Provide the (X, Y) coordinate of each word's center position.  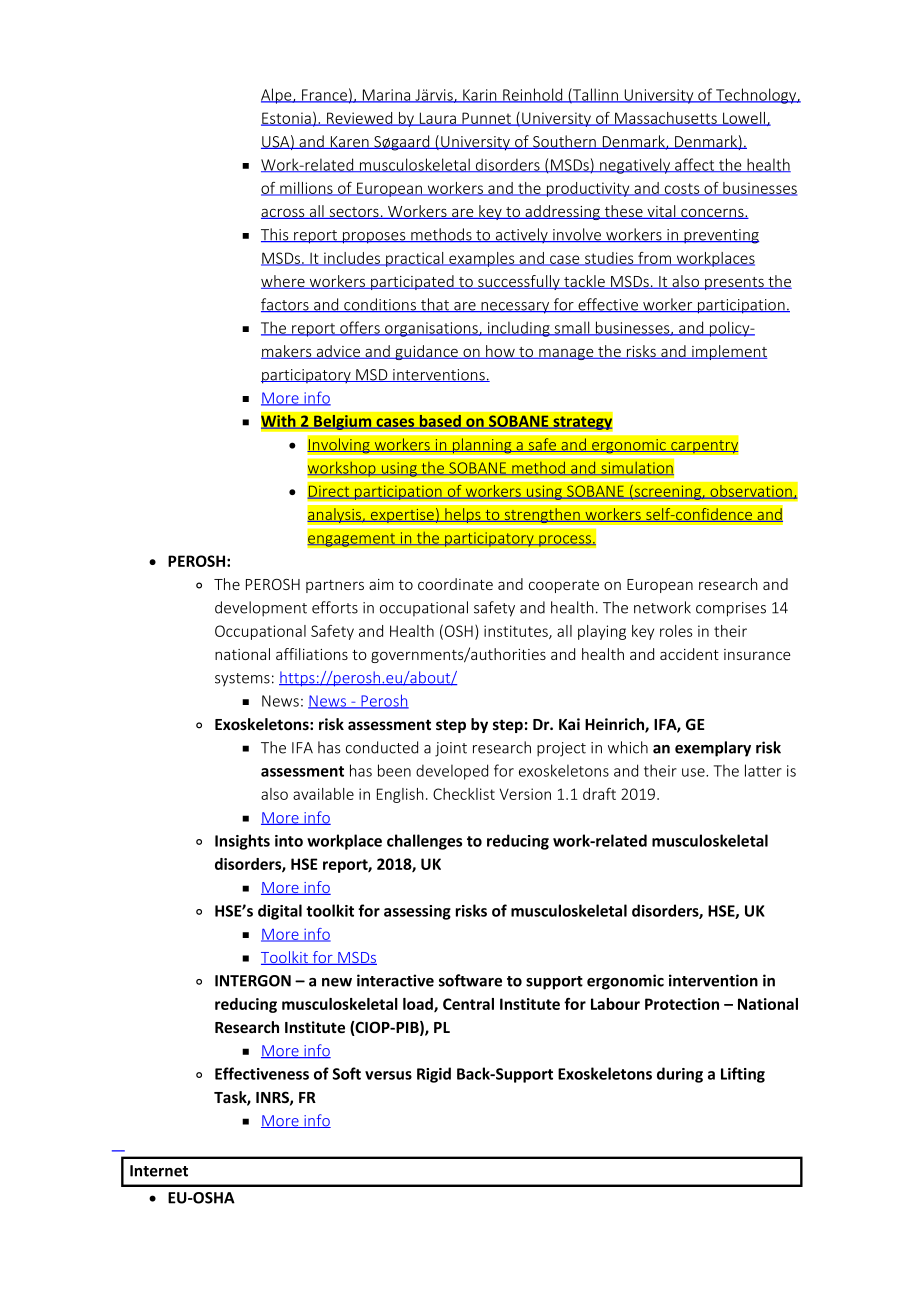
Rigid (434, 1075)
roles (676, 631)
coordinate (455, 584)
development (261, 609)
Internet (159, 1171)
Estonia (287, 119)
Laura (438, 119)
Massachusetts (666, 119)
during (680, 1075)
